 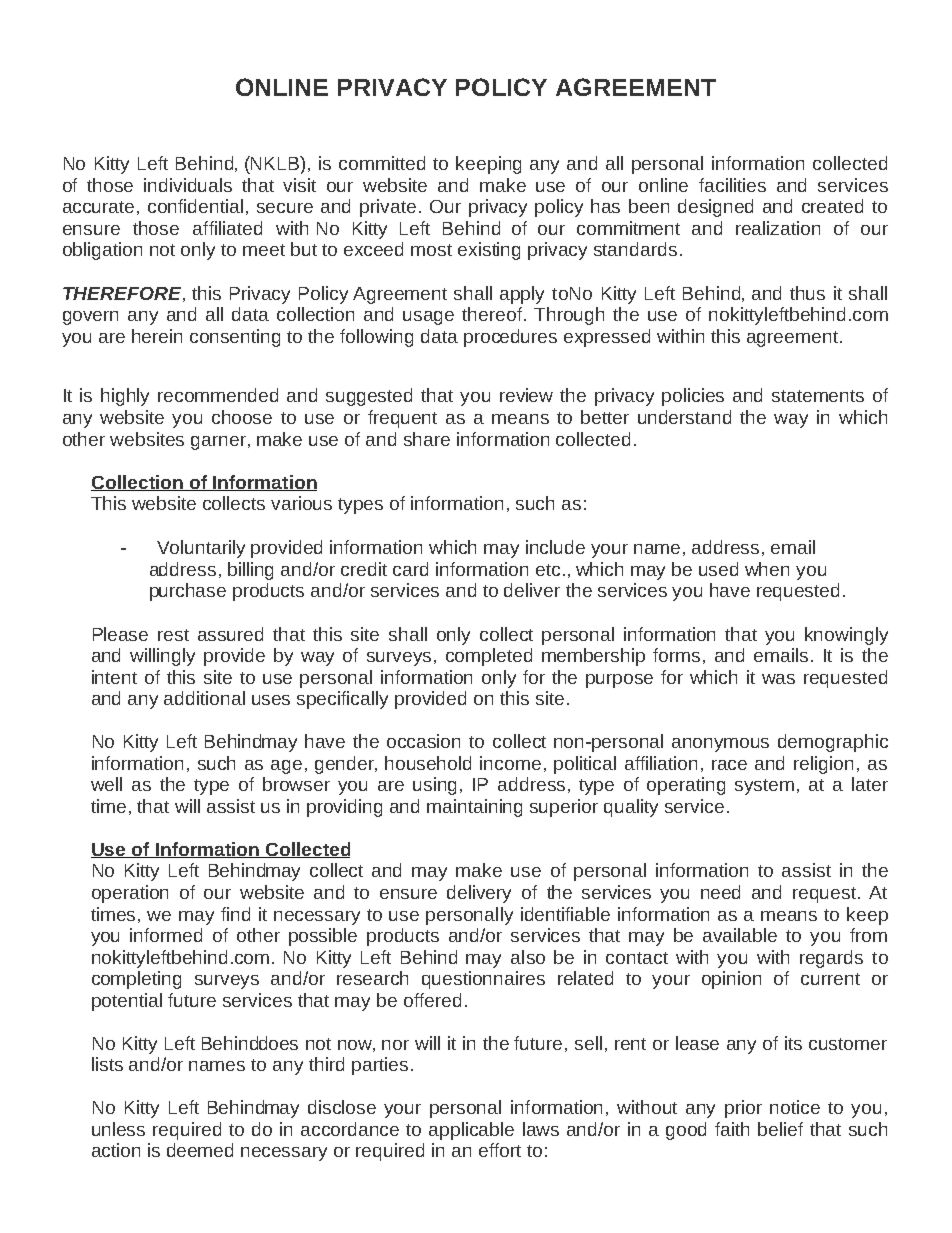 I want to click on individuals, so click(x=188, y=185).
